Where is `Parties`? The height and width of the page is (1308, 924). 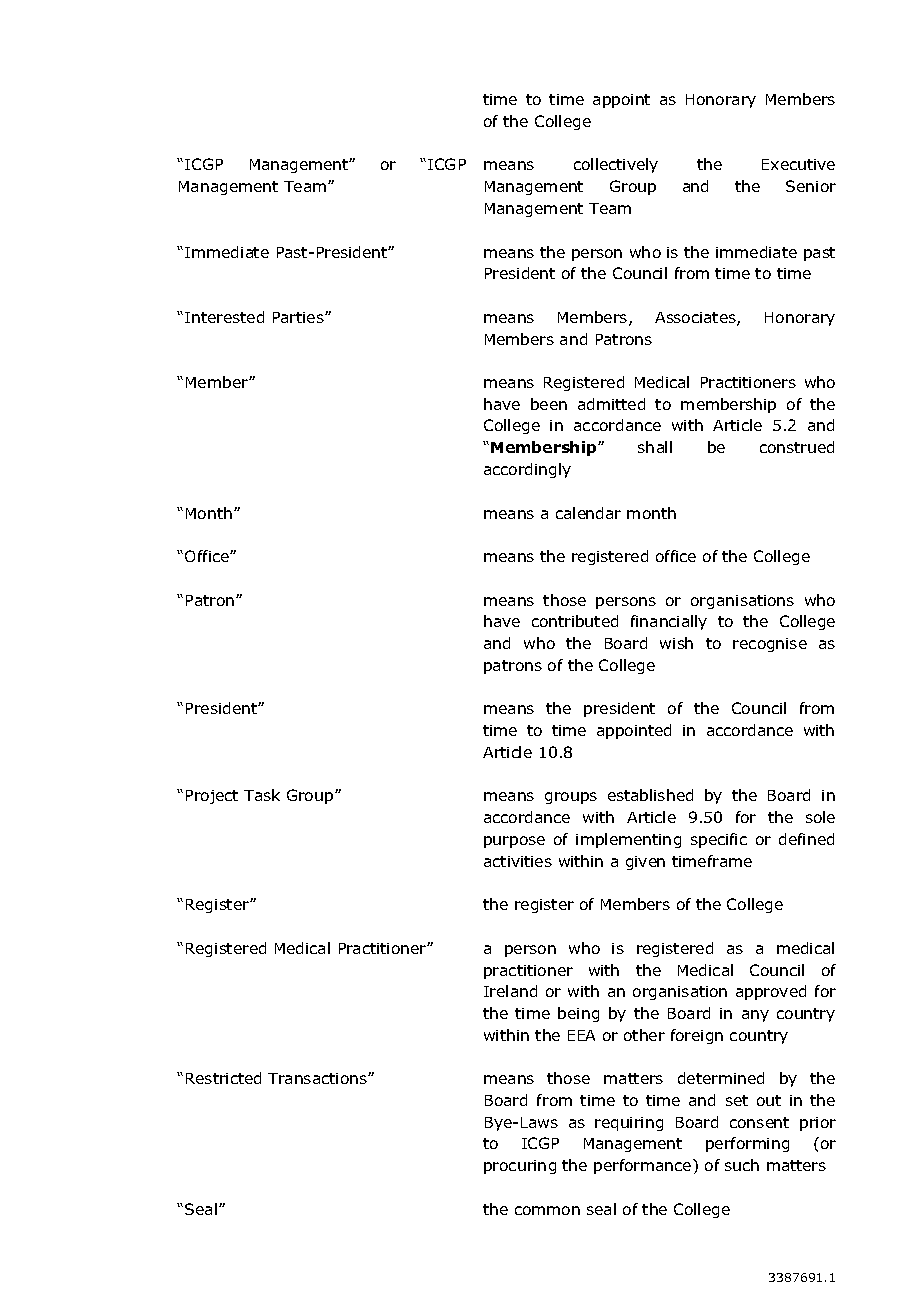
Parties is located at coordinates (299, 317).
